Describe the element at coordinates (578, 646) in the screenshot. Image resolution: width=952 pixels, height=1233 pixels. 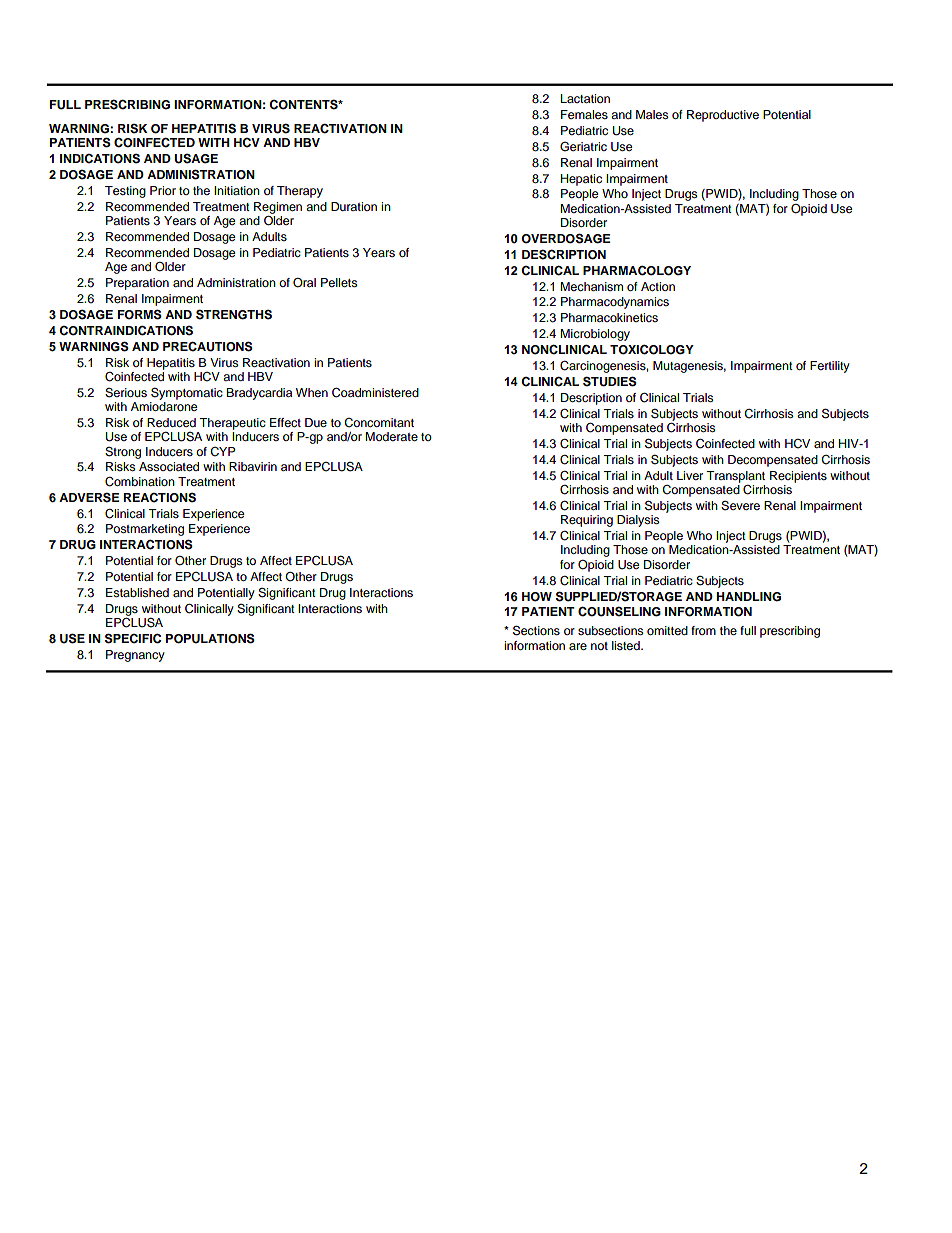
I see `are` at that location.
